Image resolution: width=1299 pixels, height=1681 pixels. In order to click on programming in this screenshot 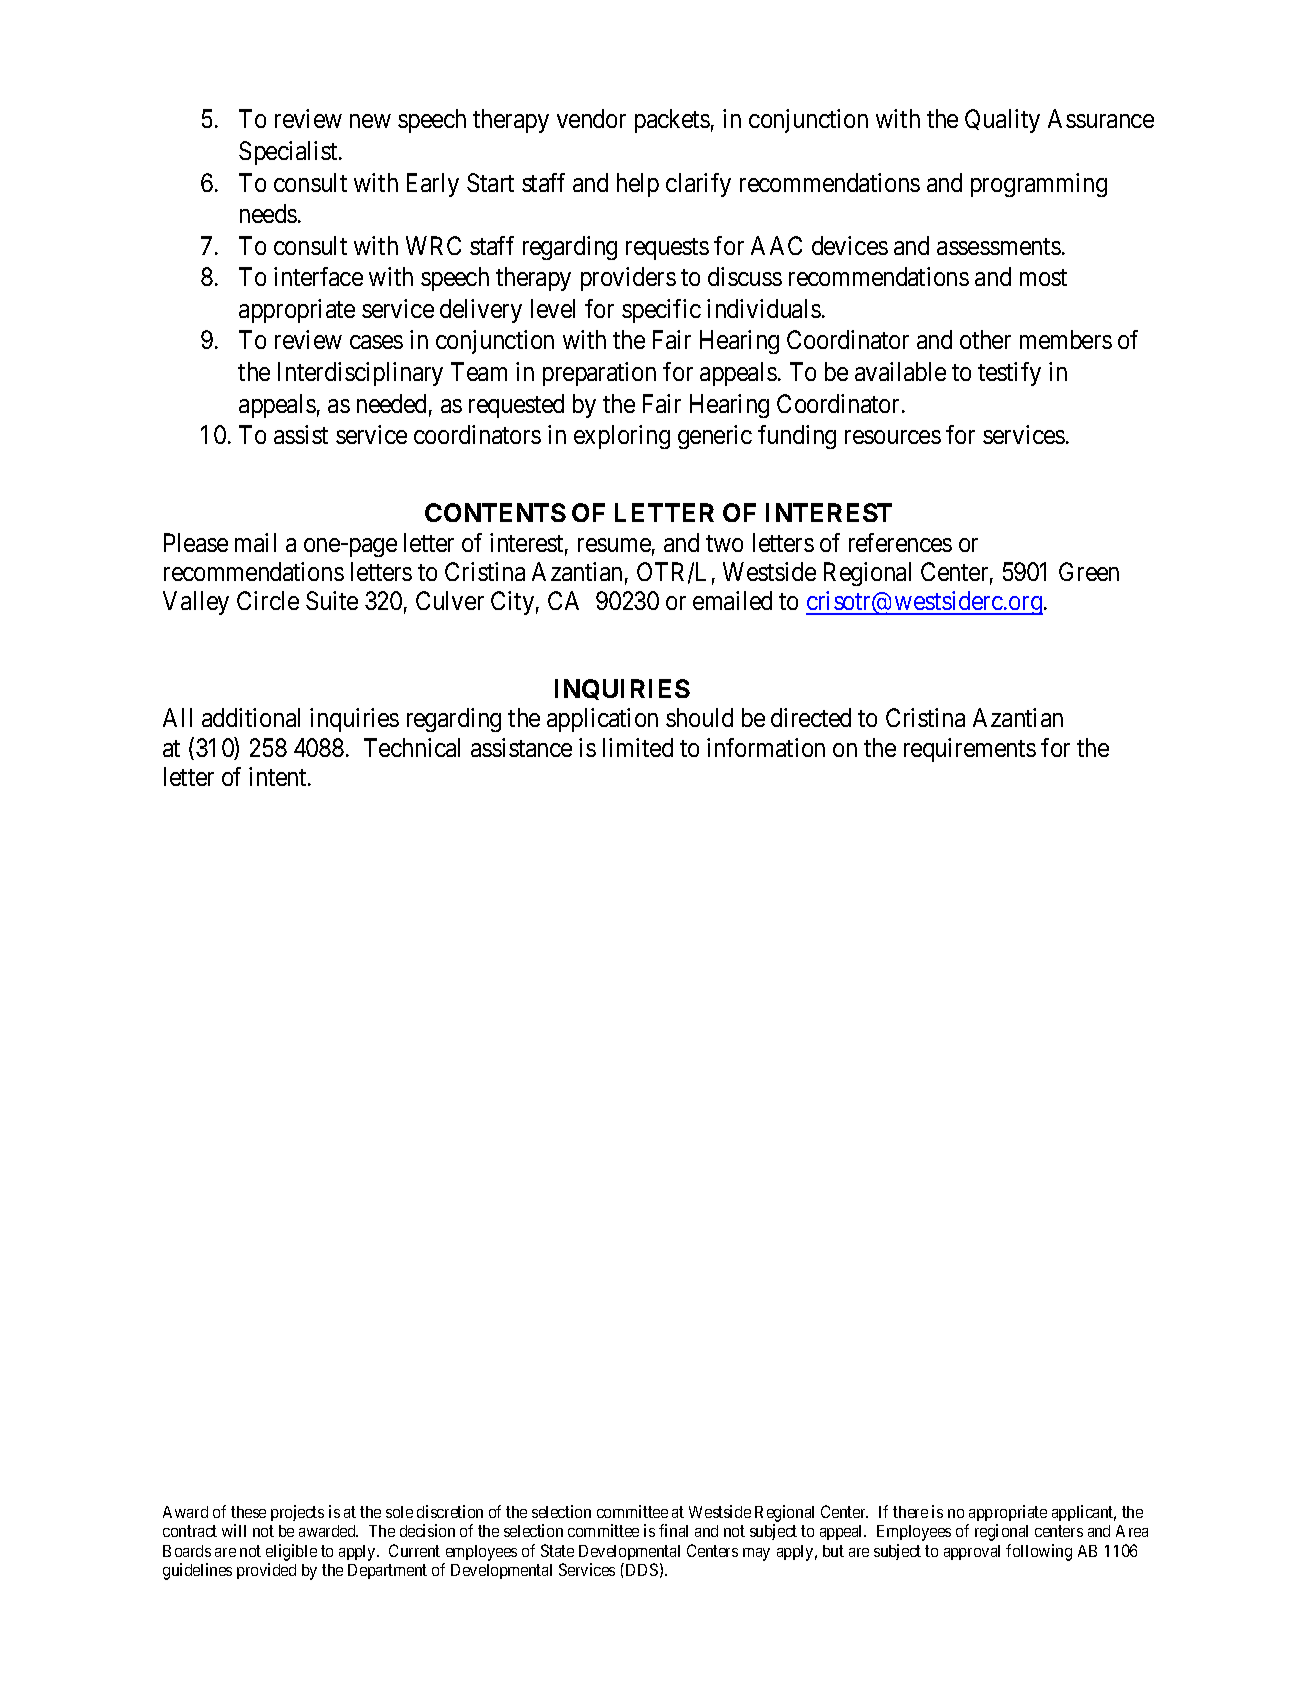, I will do `click(1039, 185)`.
